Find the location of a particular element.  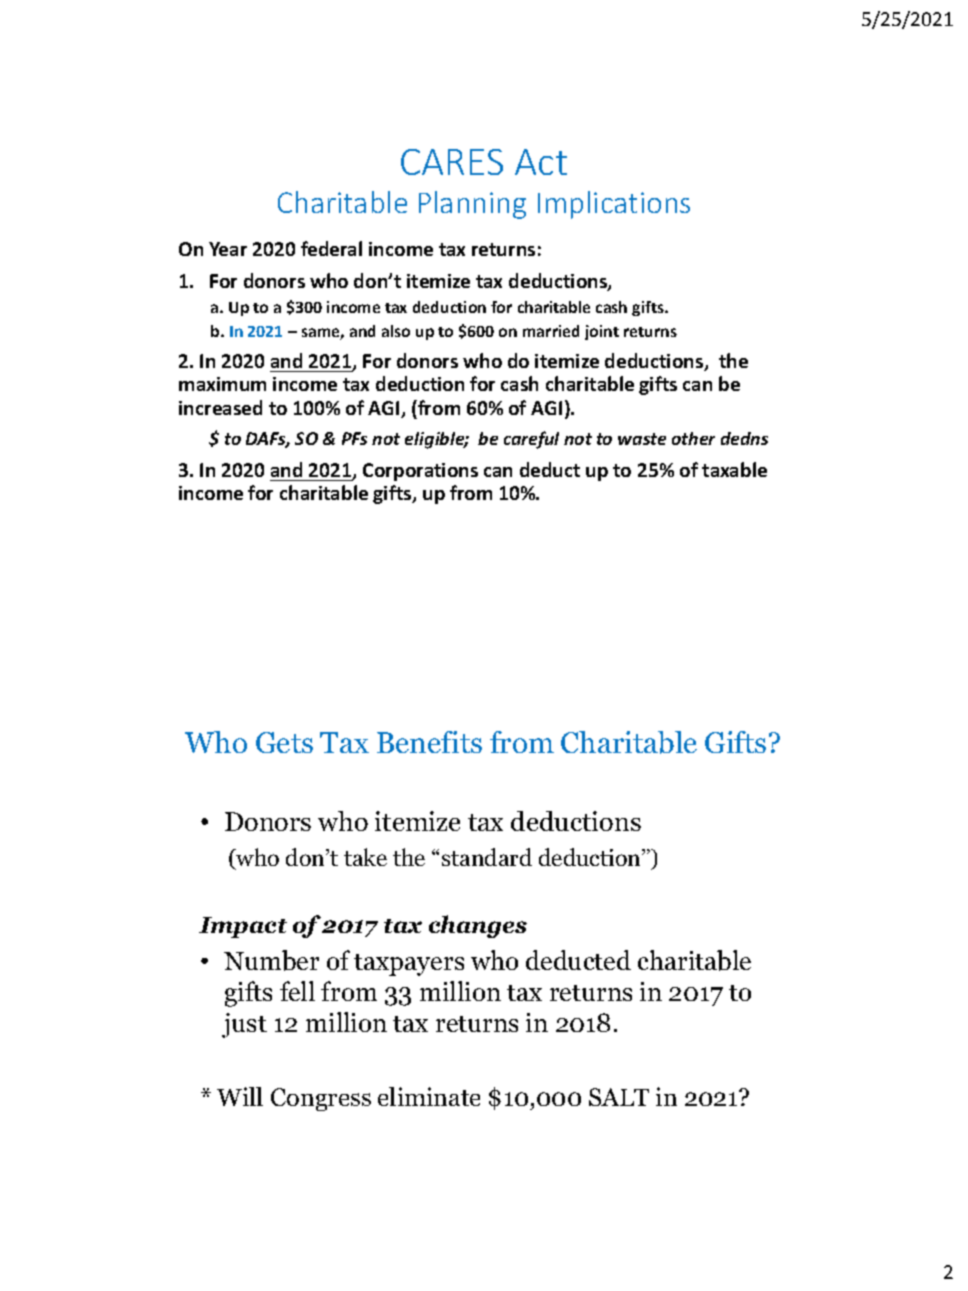

federal is located at coordinates (331, 248).
